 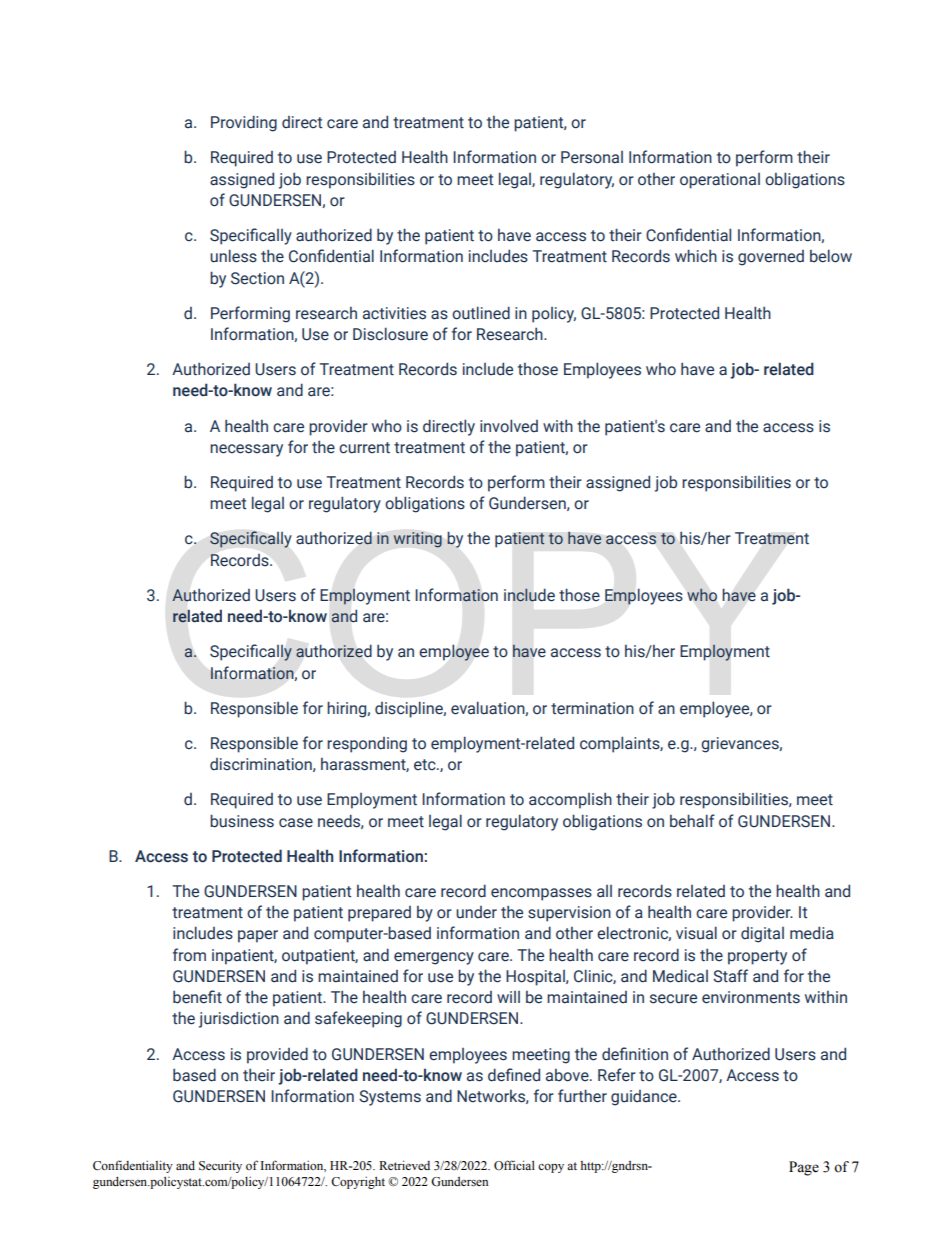 I want to click on paper, so click(x=258, y=936).
